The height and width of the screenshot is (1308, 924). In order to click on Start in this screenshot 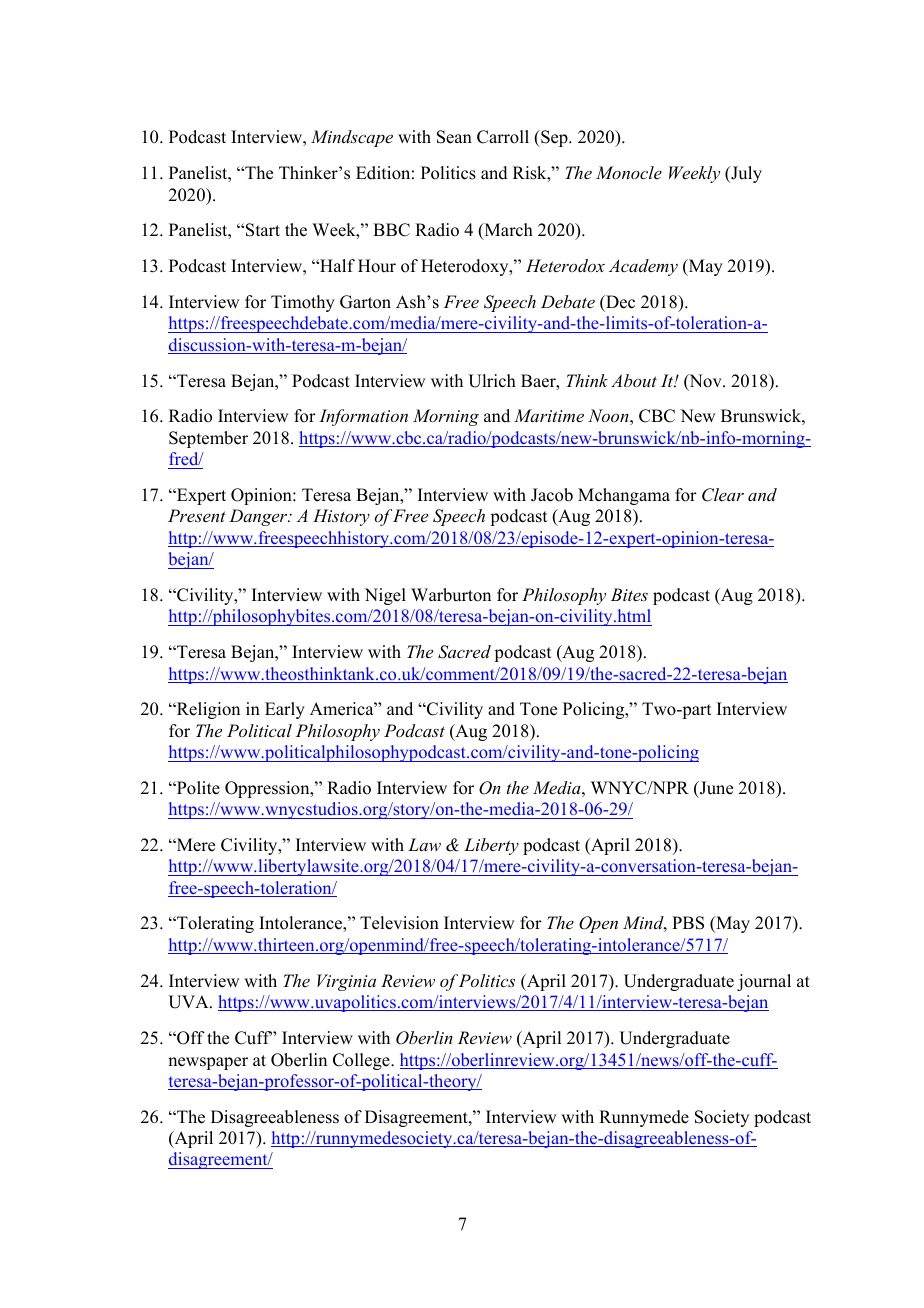, I will do `click(263, 230)`.
